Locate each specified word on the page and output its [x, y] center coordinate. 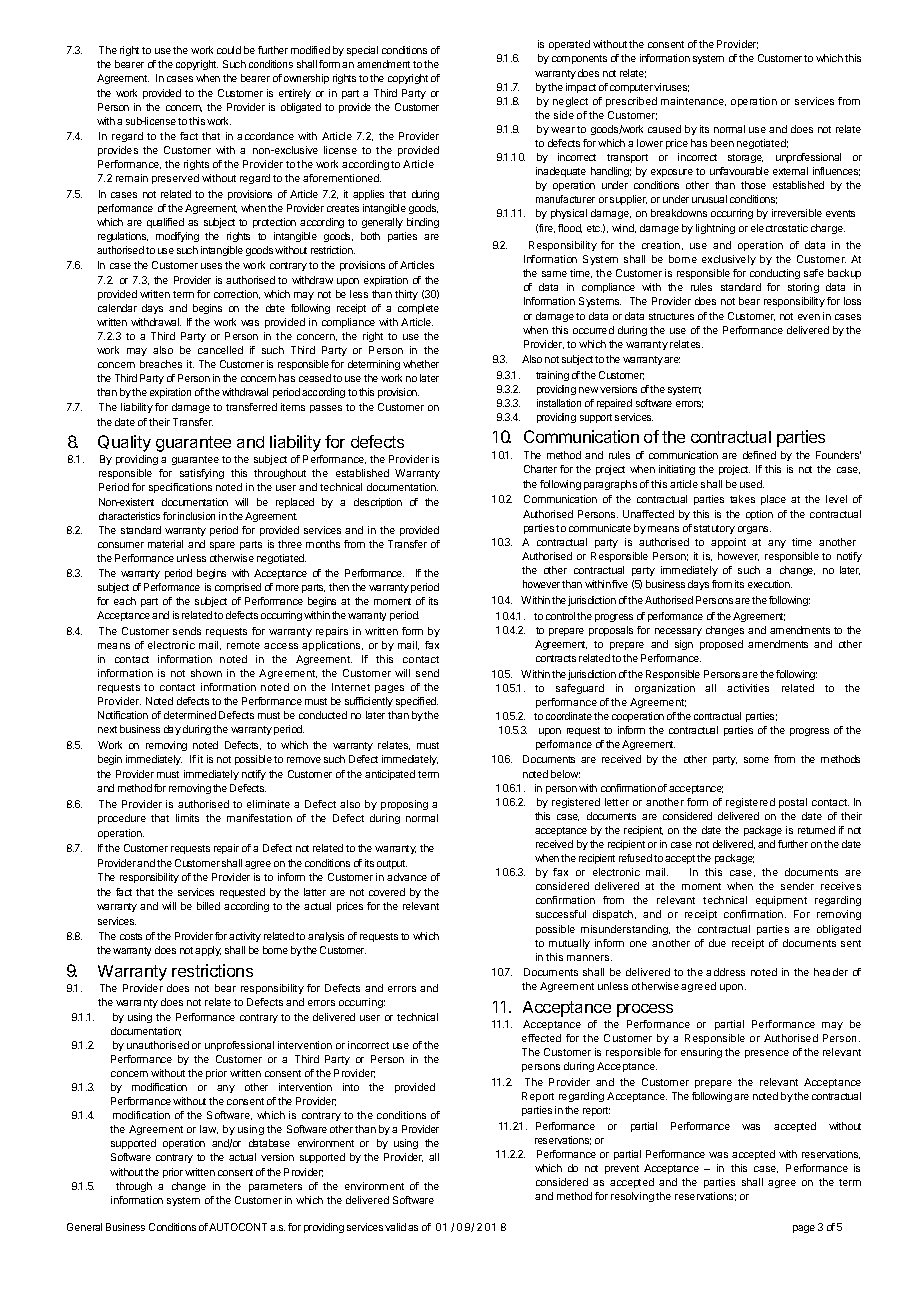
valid [395, 1227]
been [722, 143]
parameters [275, 1187]
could [229, 50]
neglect [570, 102]
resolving [632, 1197]
